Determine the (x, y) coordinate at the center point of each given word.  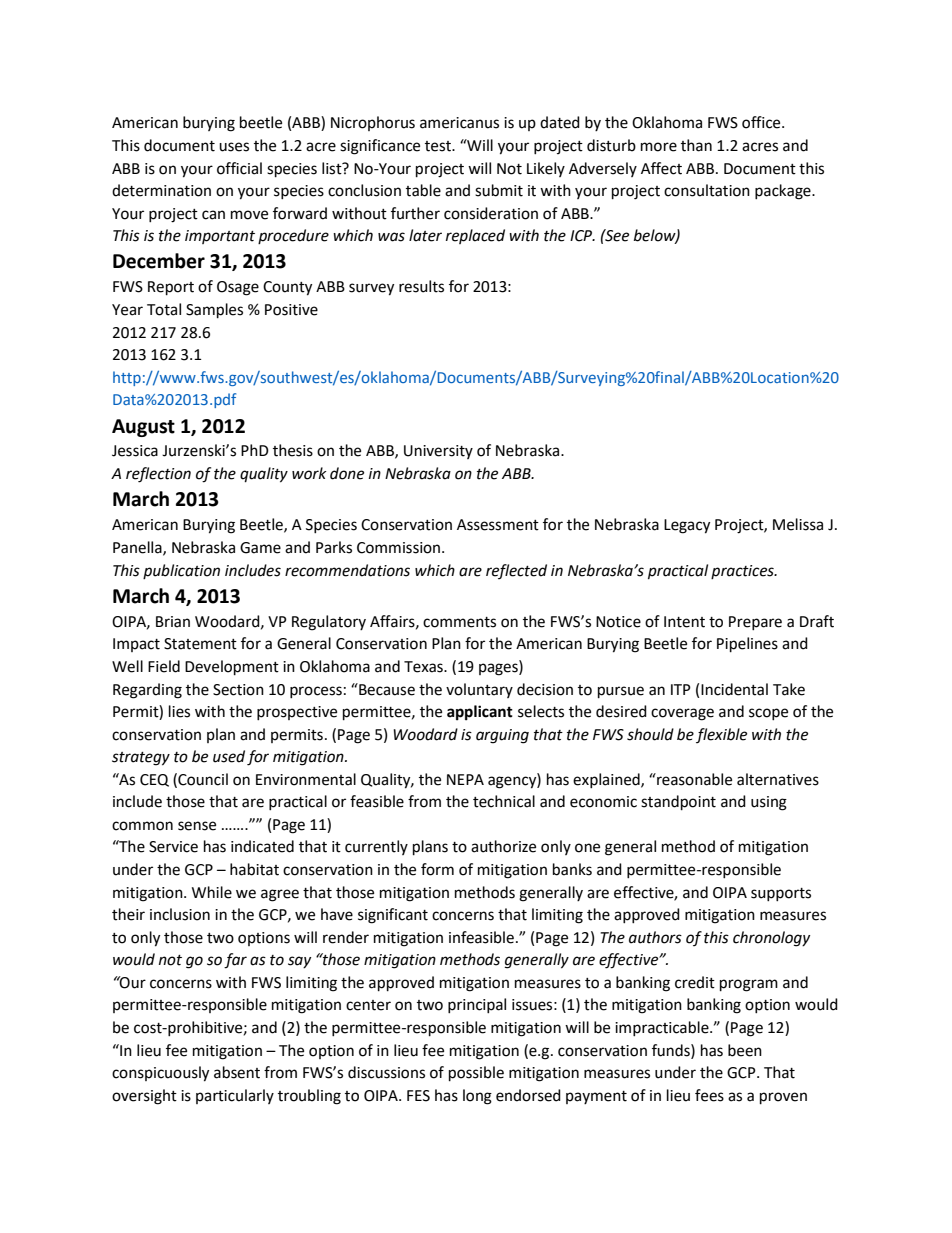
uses (234, 147)
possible (476, 1074)
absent (237, 1072)
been (745, 1050)
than (696, 145)
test (439, 146)
